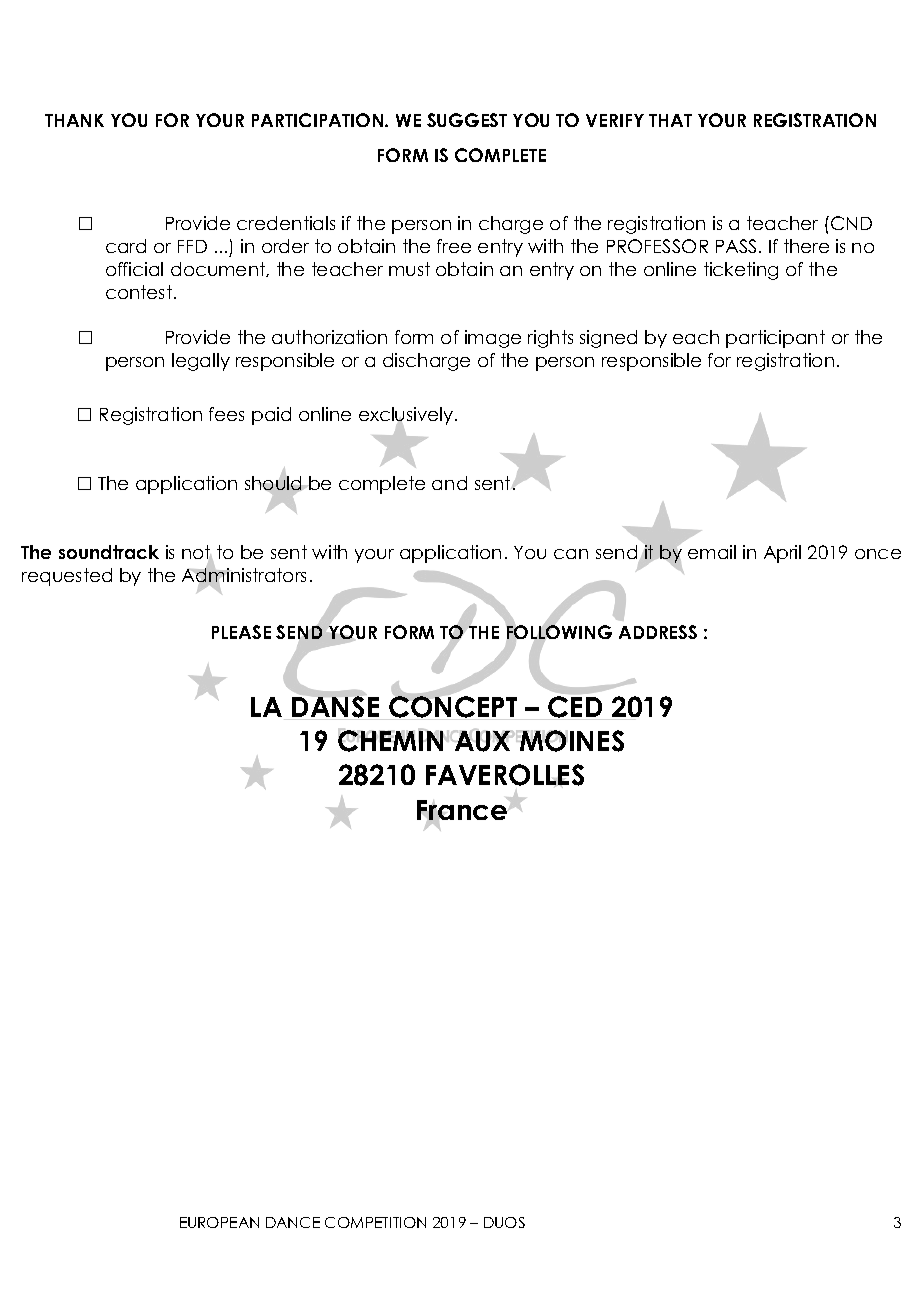 The image size is (924, 1308). What do you see at coordinates (219, 1222) in the screenshot?
I see `EUROPEAN` at bounding box center [219, 1222].
